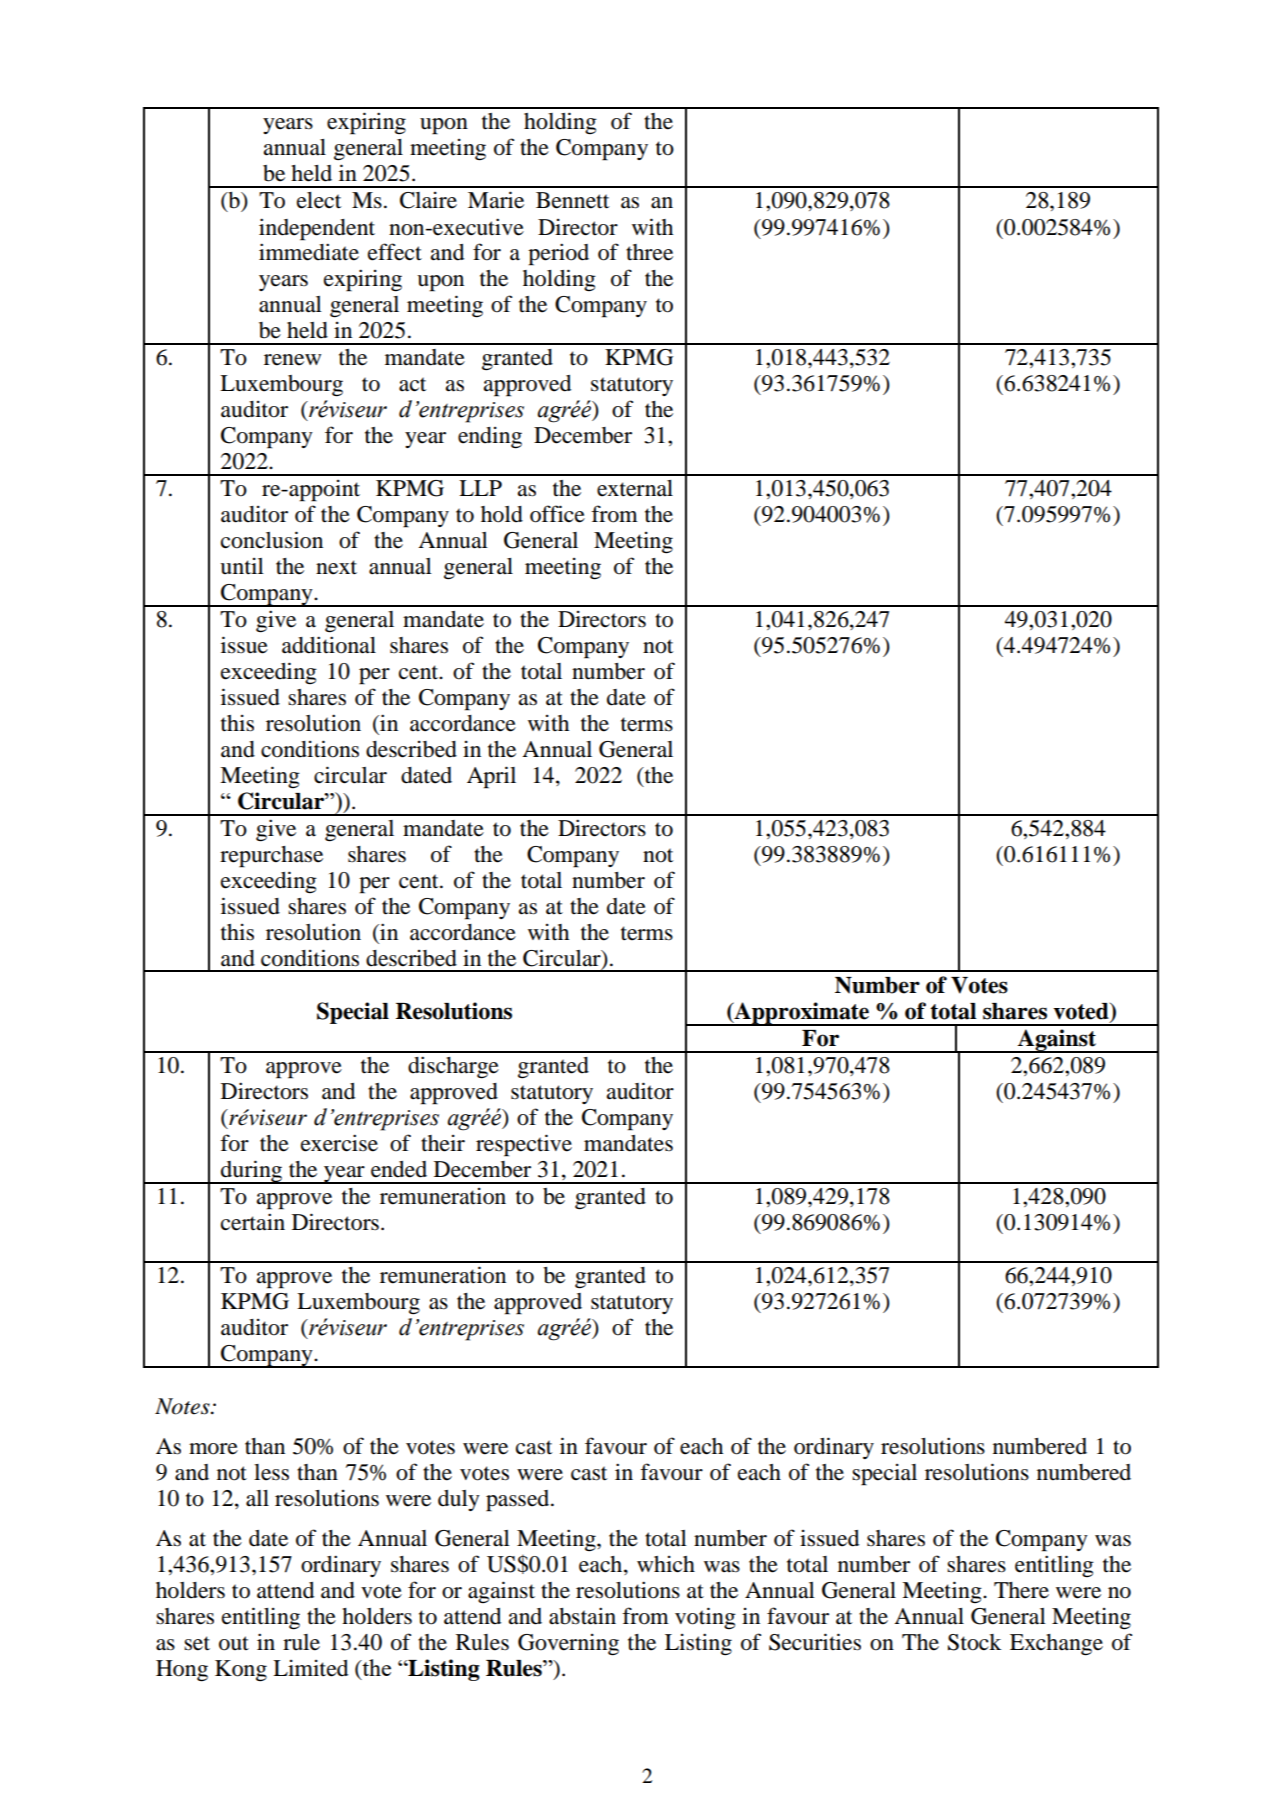 The image size is (1287, 1820). I want to click on passed, so click(519, 1501).
